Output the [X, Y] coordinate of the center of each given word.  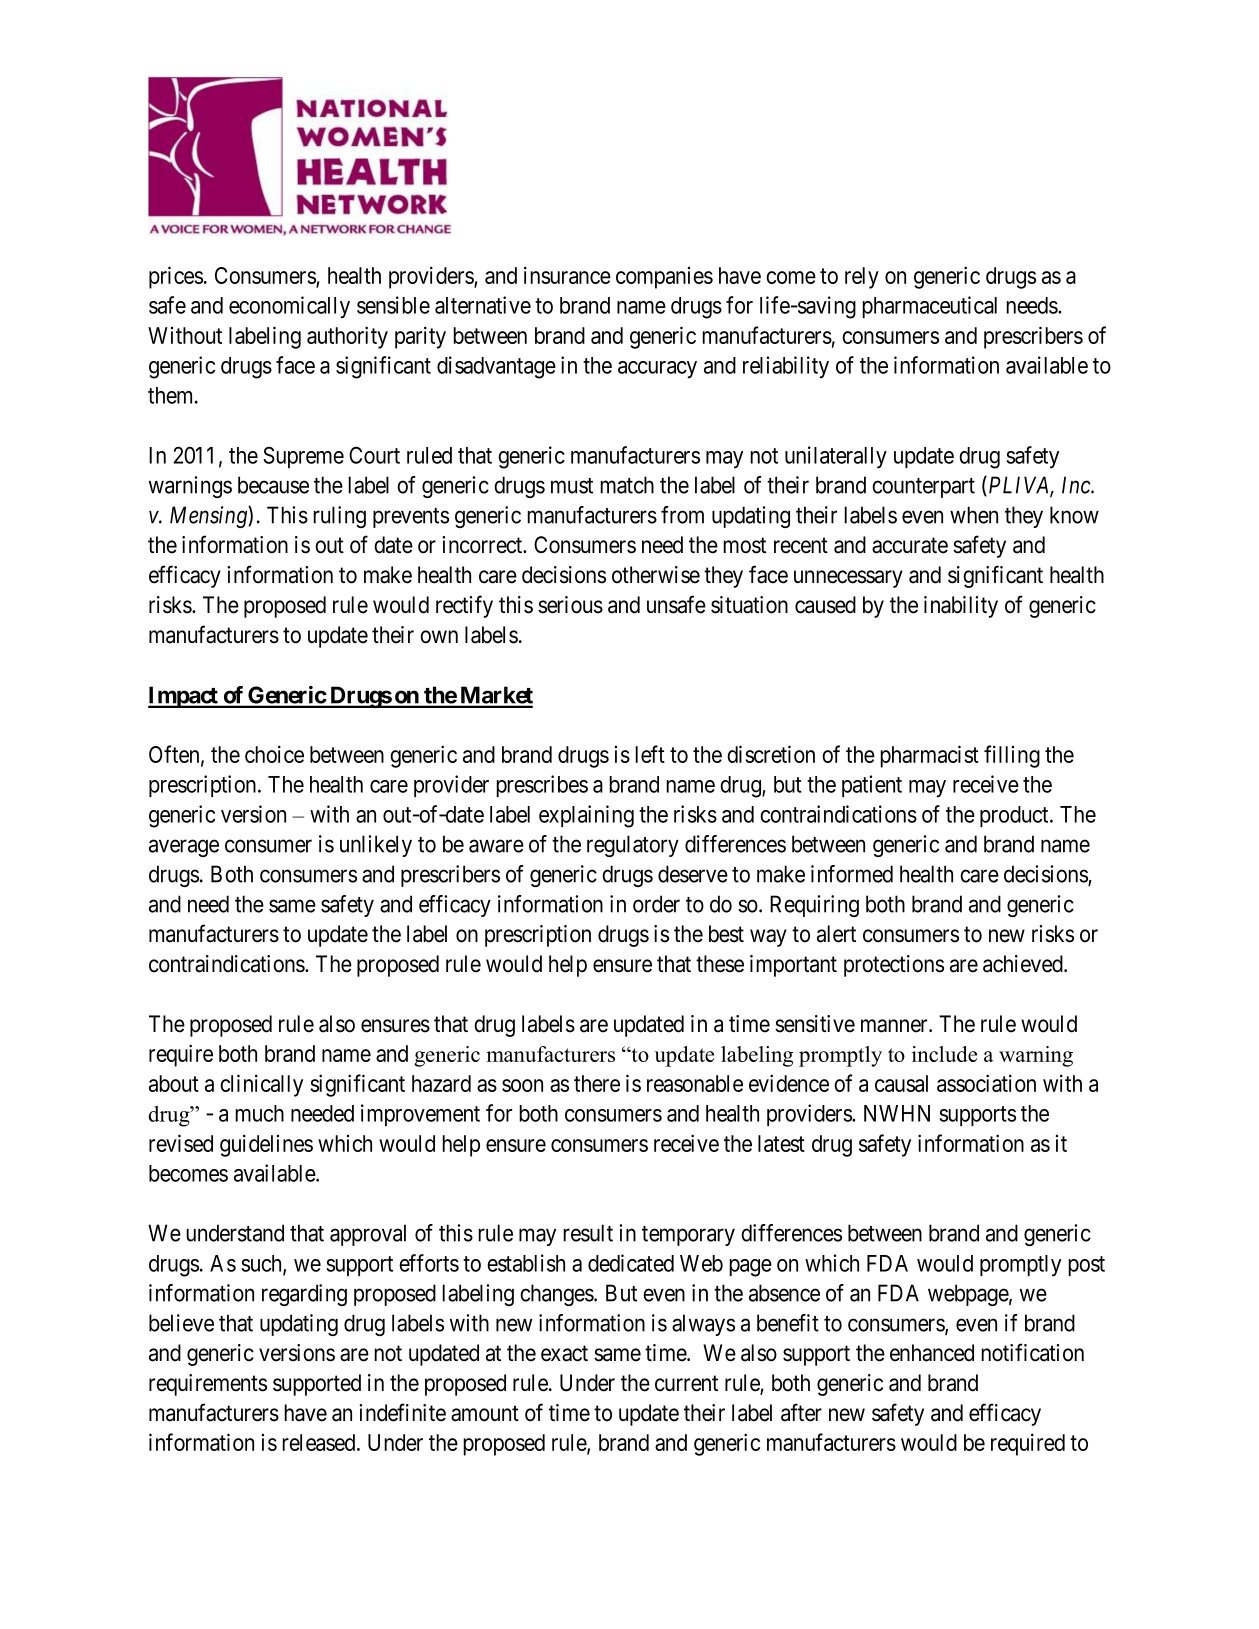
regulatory [633, 846]
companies [664, 278]
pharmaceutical [929, 307]
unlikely [376, 846]
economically [289, 307]
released [320, 1442]
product [1015, 816]
